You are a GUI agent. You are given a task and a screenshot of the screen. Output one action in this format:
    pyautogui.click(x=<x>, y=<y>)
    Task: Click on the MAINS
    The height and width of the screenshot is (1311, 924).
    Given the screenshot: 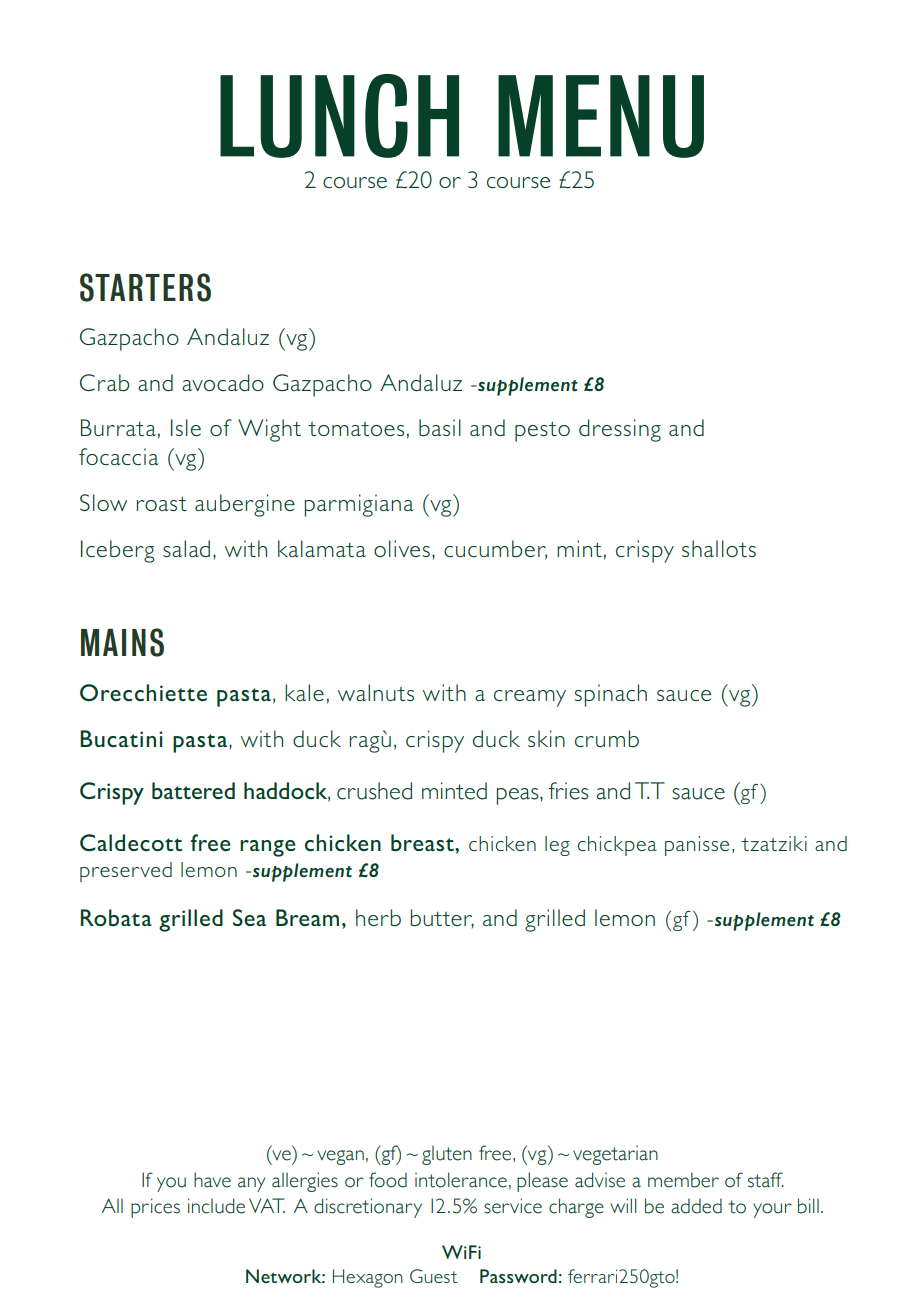 What is the action you would take?
    pyautogui.click(x=122, y=642)
